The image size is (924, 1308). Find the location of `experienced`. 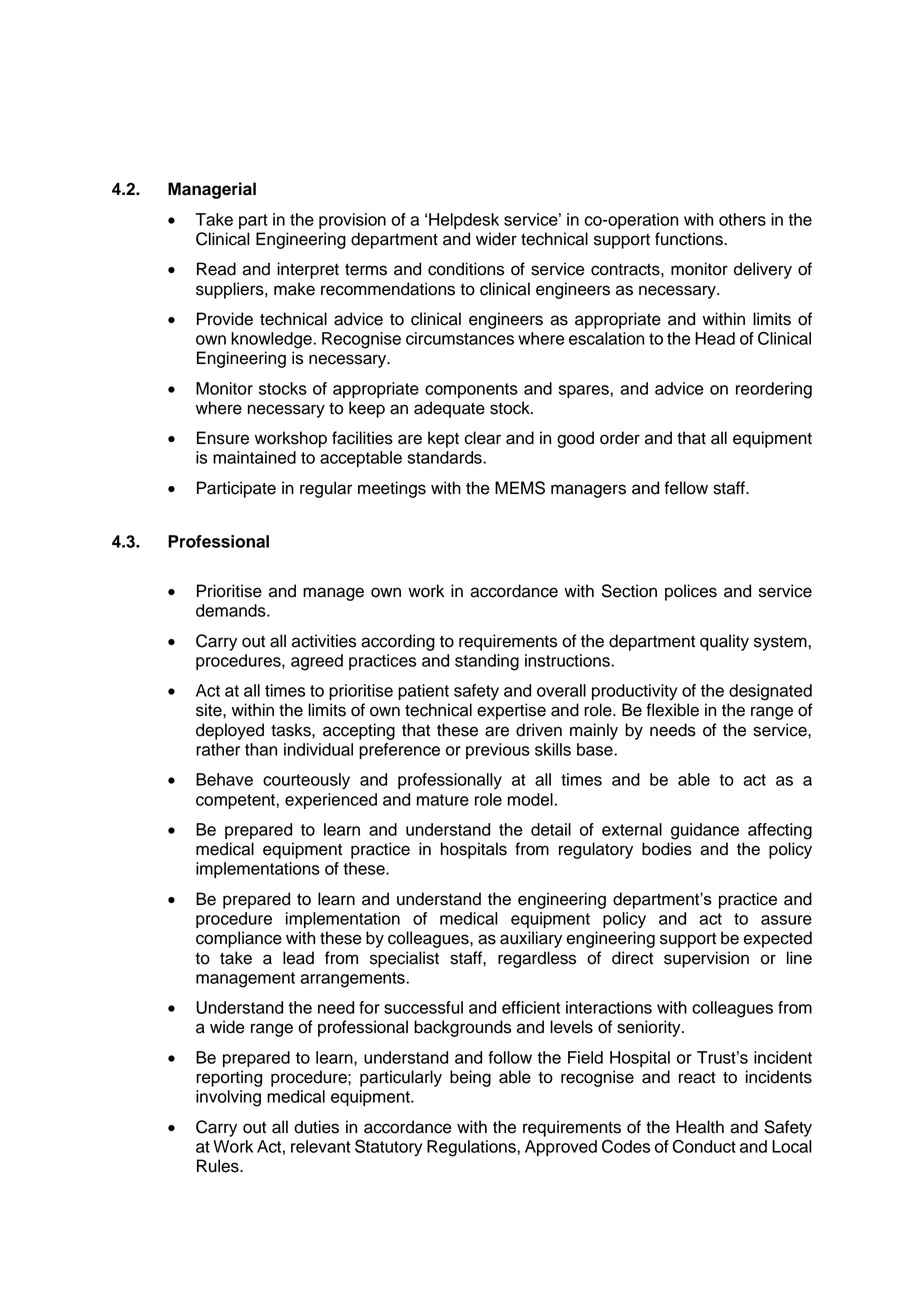

experienced is located at coordinates (331, 801).
